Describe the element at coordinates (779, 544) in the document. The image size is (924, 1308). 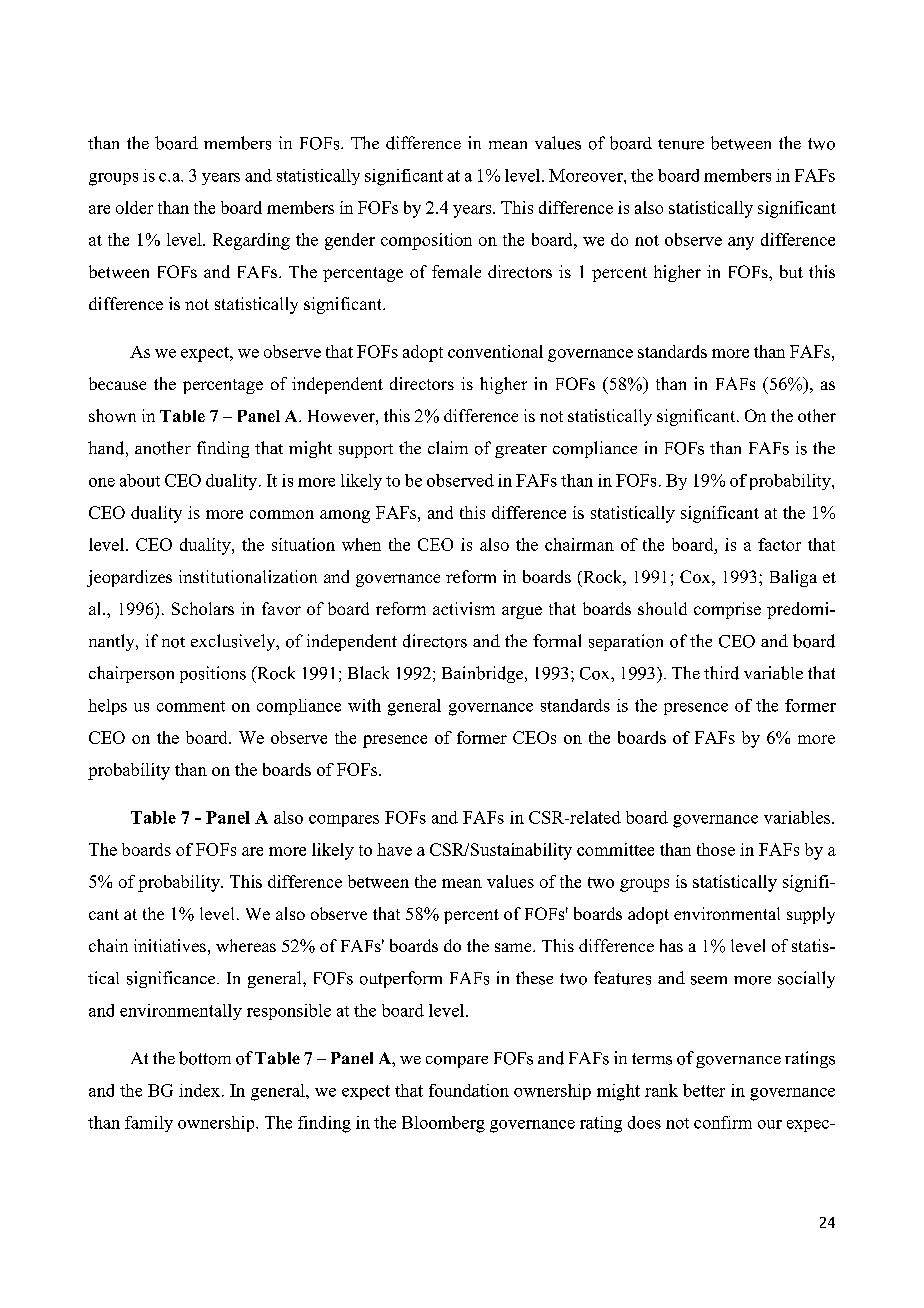
I see `factor` at that location.
